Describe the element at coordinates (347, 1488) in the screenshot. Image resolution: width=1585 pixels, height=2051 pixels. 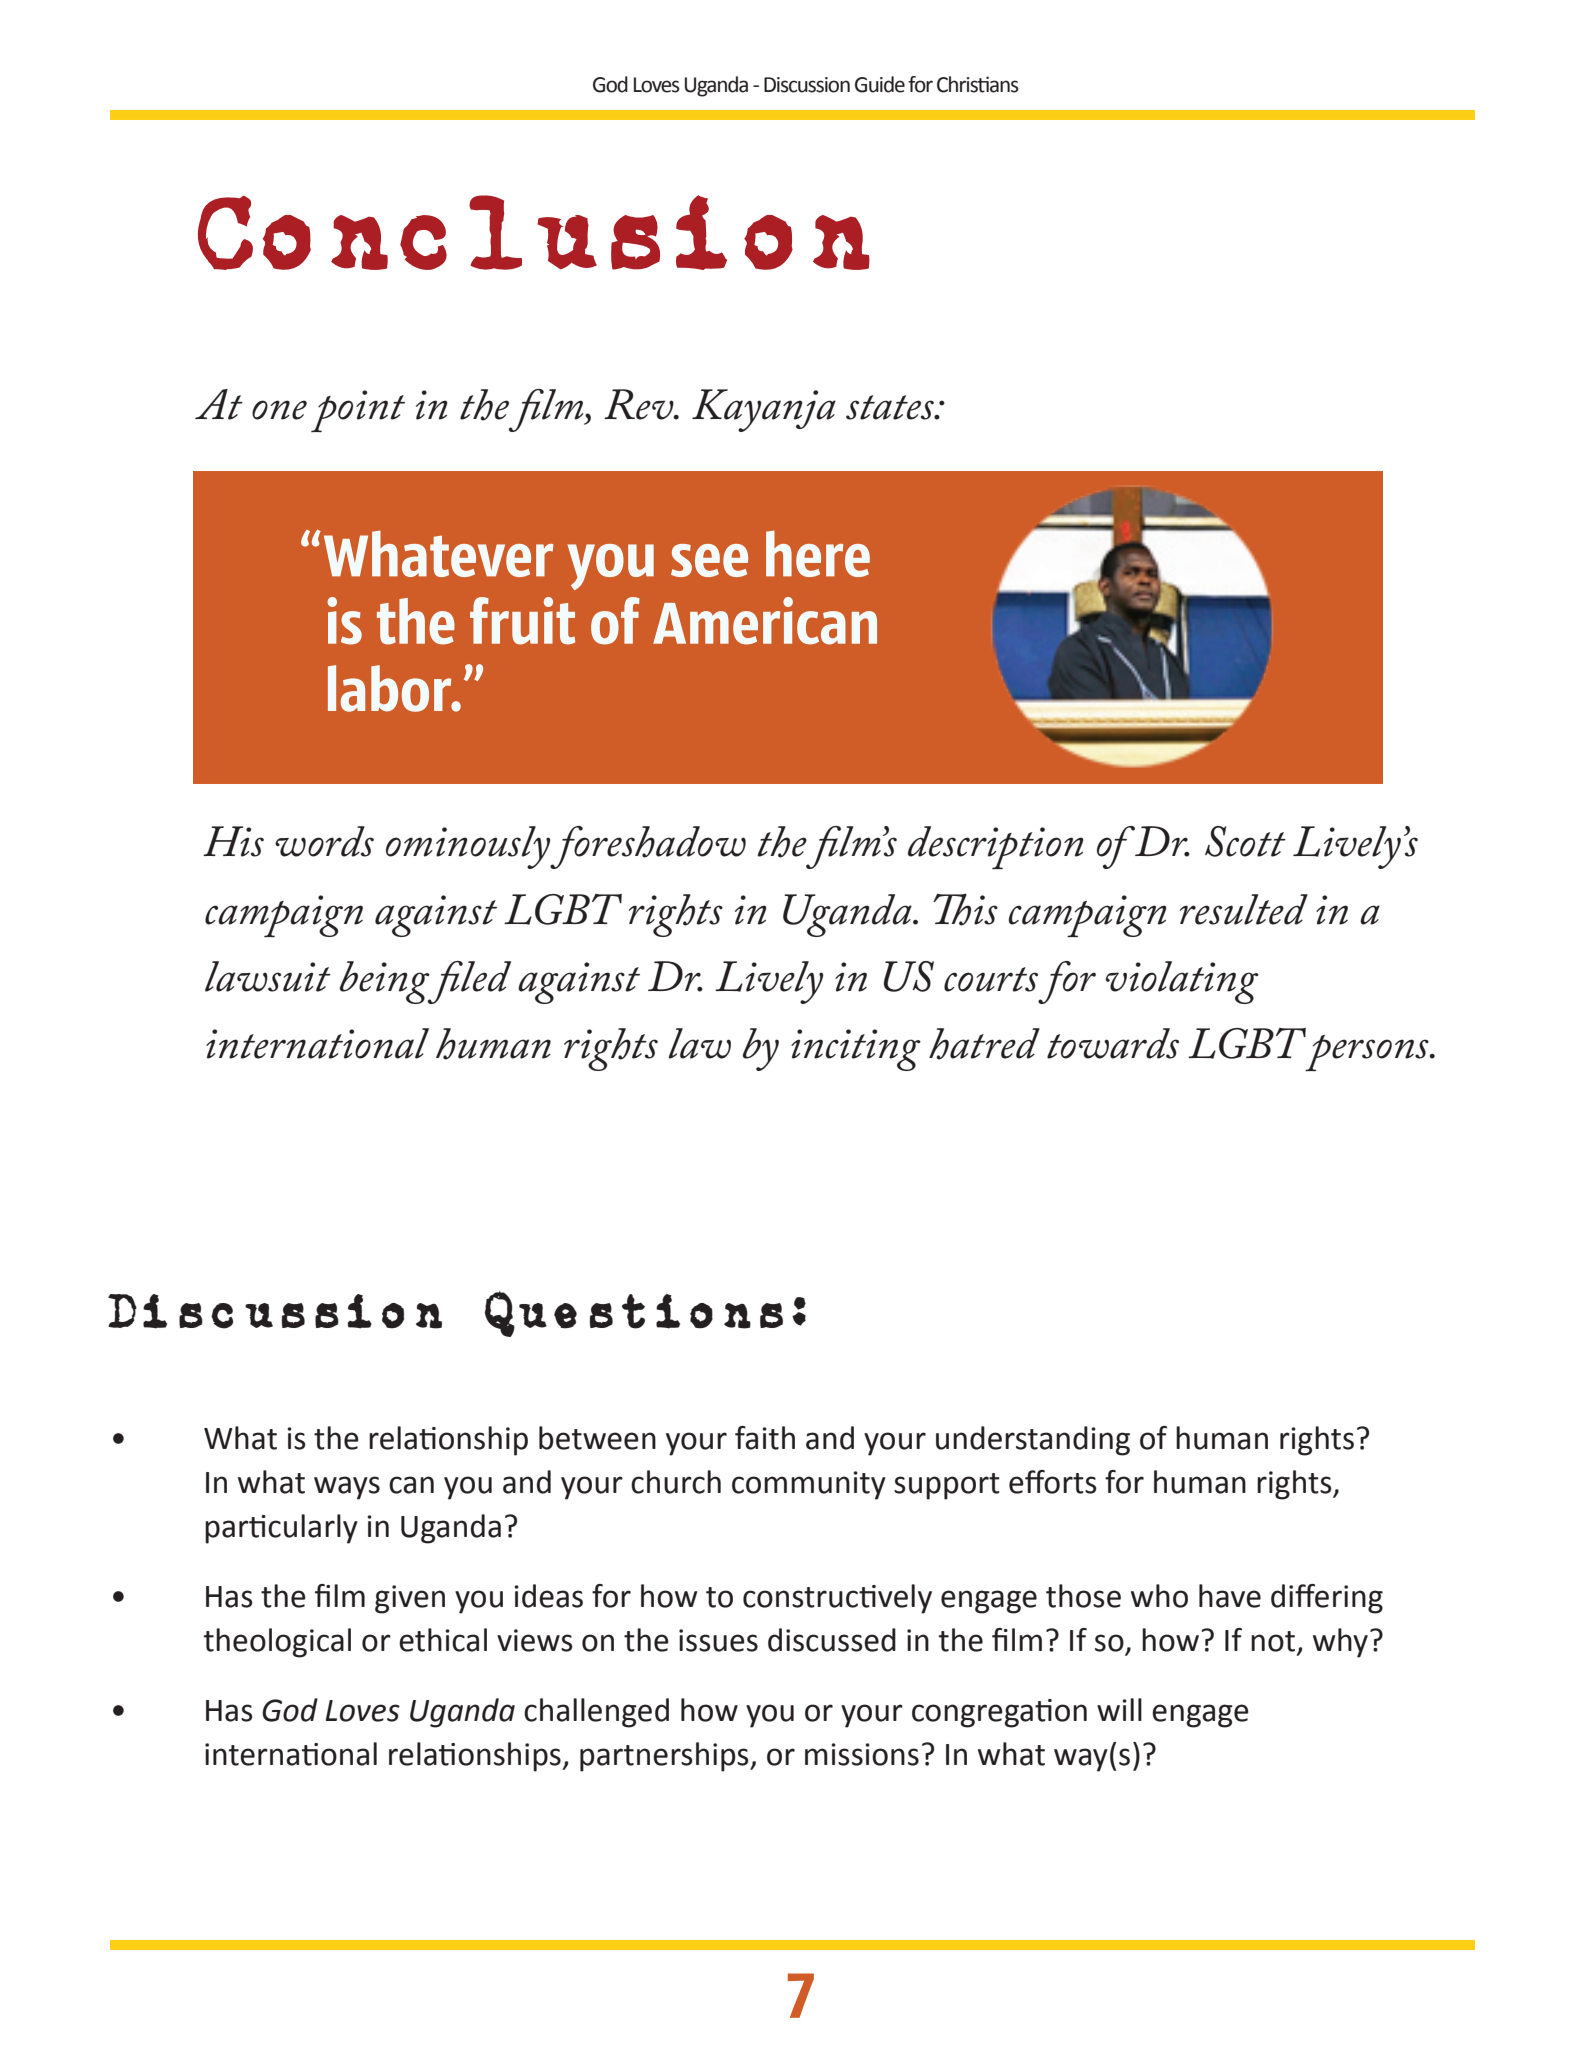
I see `ways` at that location.
